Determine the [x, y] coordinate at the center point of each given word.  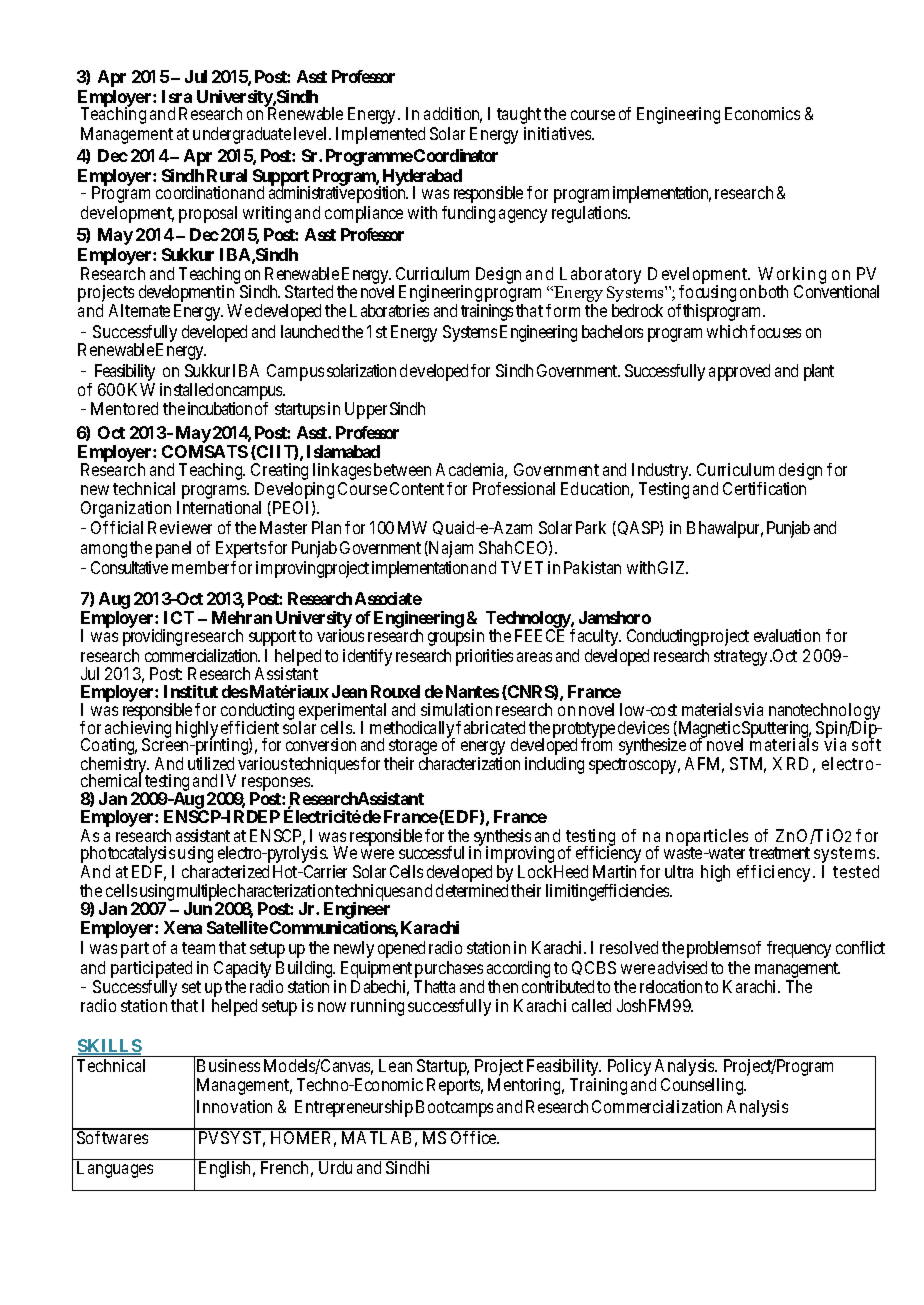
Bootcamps [454, 1108]
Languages [115, 1169]
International [219, 507]
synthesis [502, 838]
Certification [764, 488]
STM [748, 765]
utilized [211, 763]
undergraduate [242, 135]
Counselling [703, 1086]
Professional [514, 488]
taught [519, 115]
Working [792, 276]
